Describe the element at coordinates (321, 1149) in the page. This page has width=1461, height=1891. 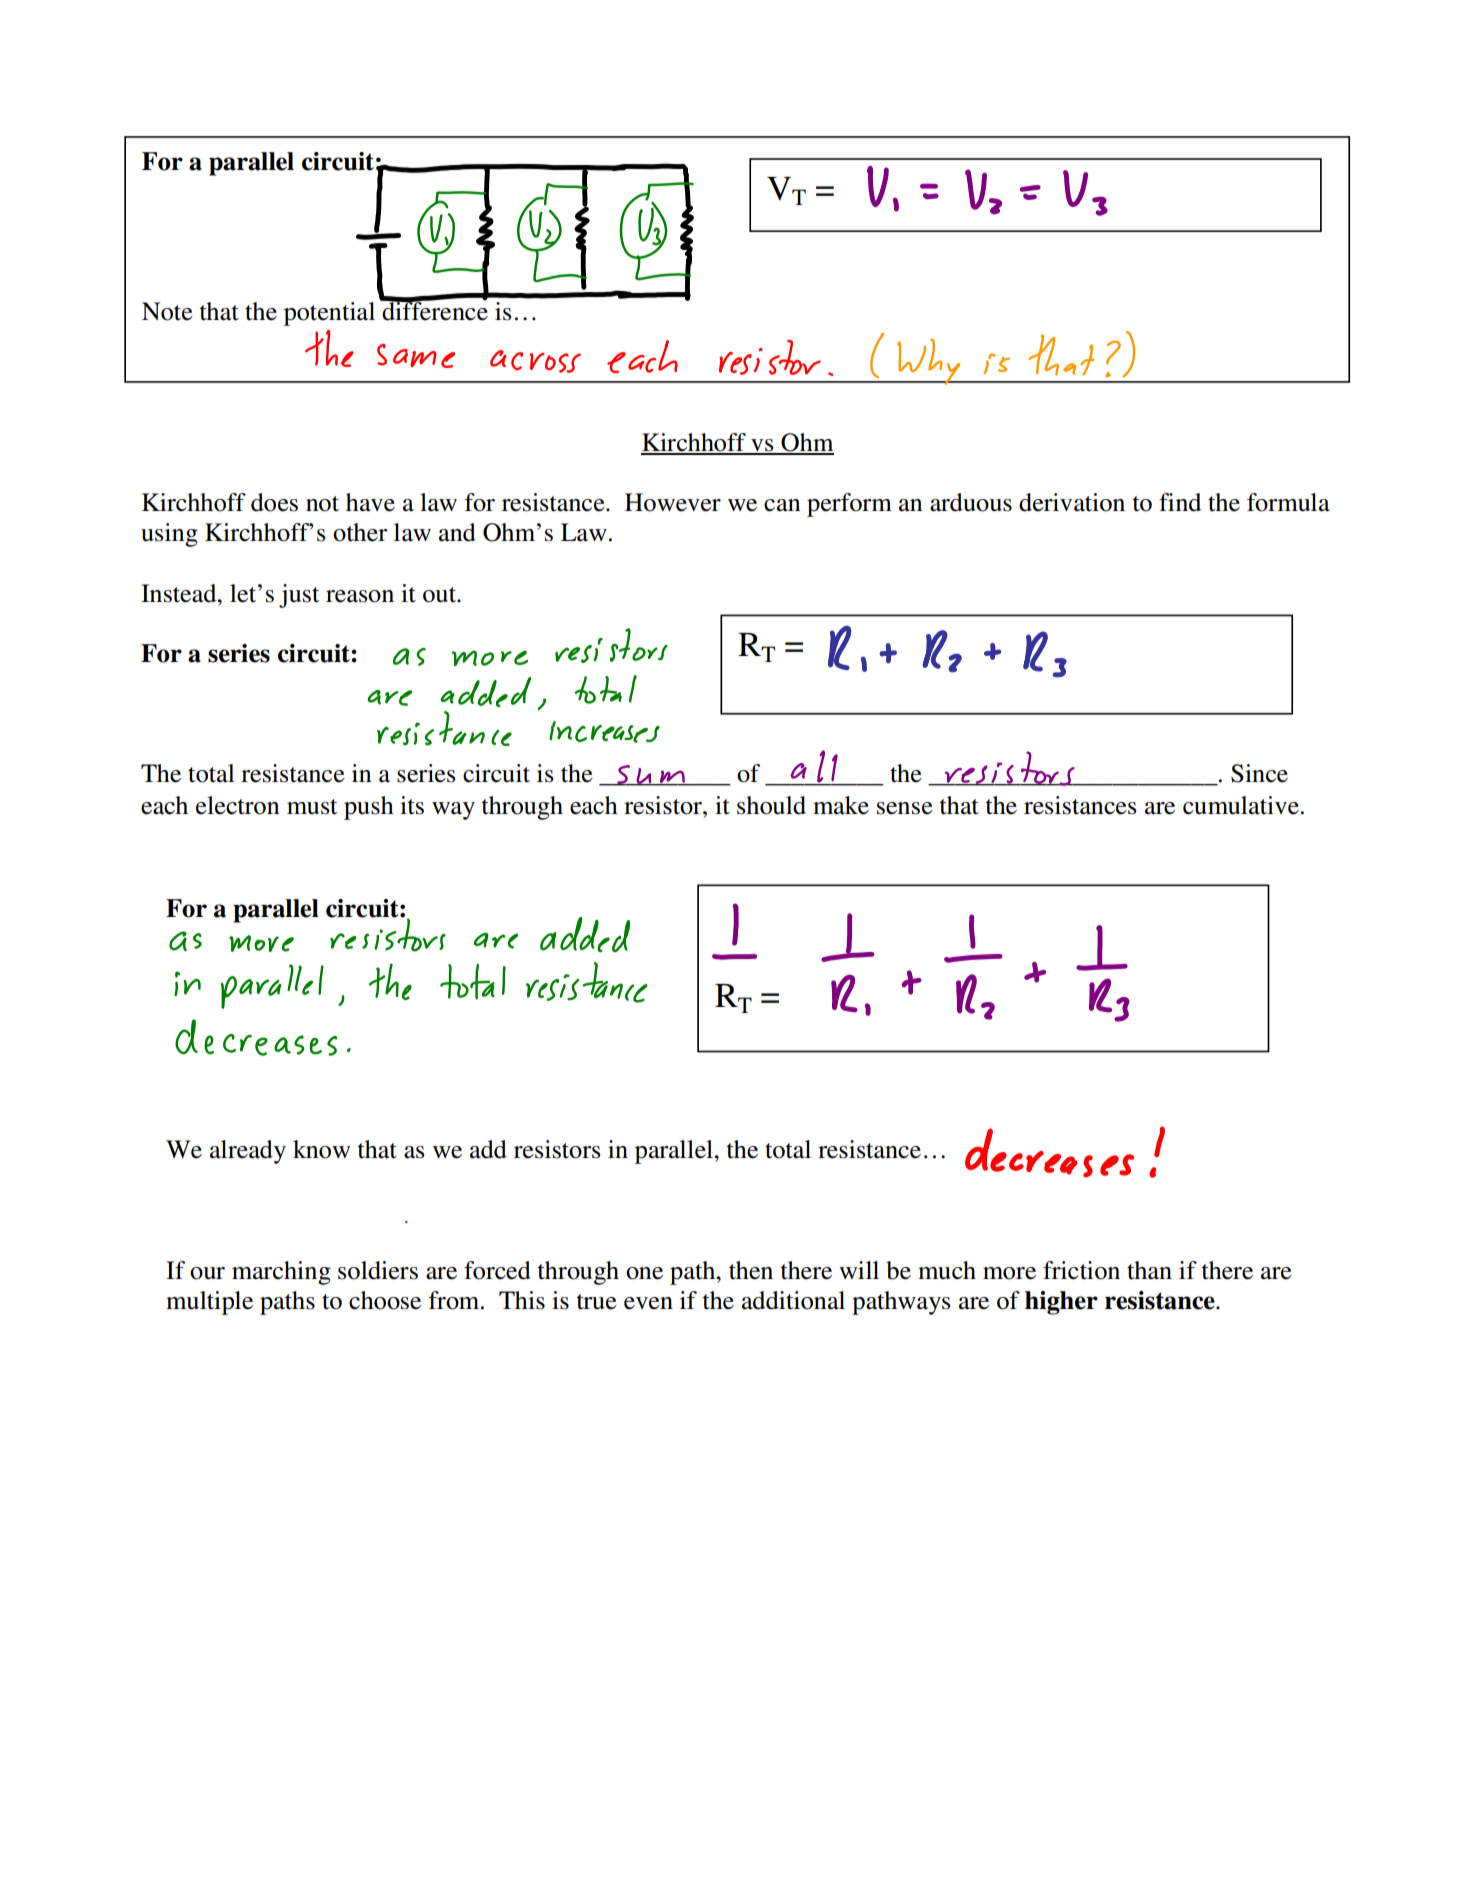
I see `know` at that location.
